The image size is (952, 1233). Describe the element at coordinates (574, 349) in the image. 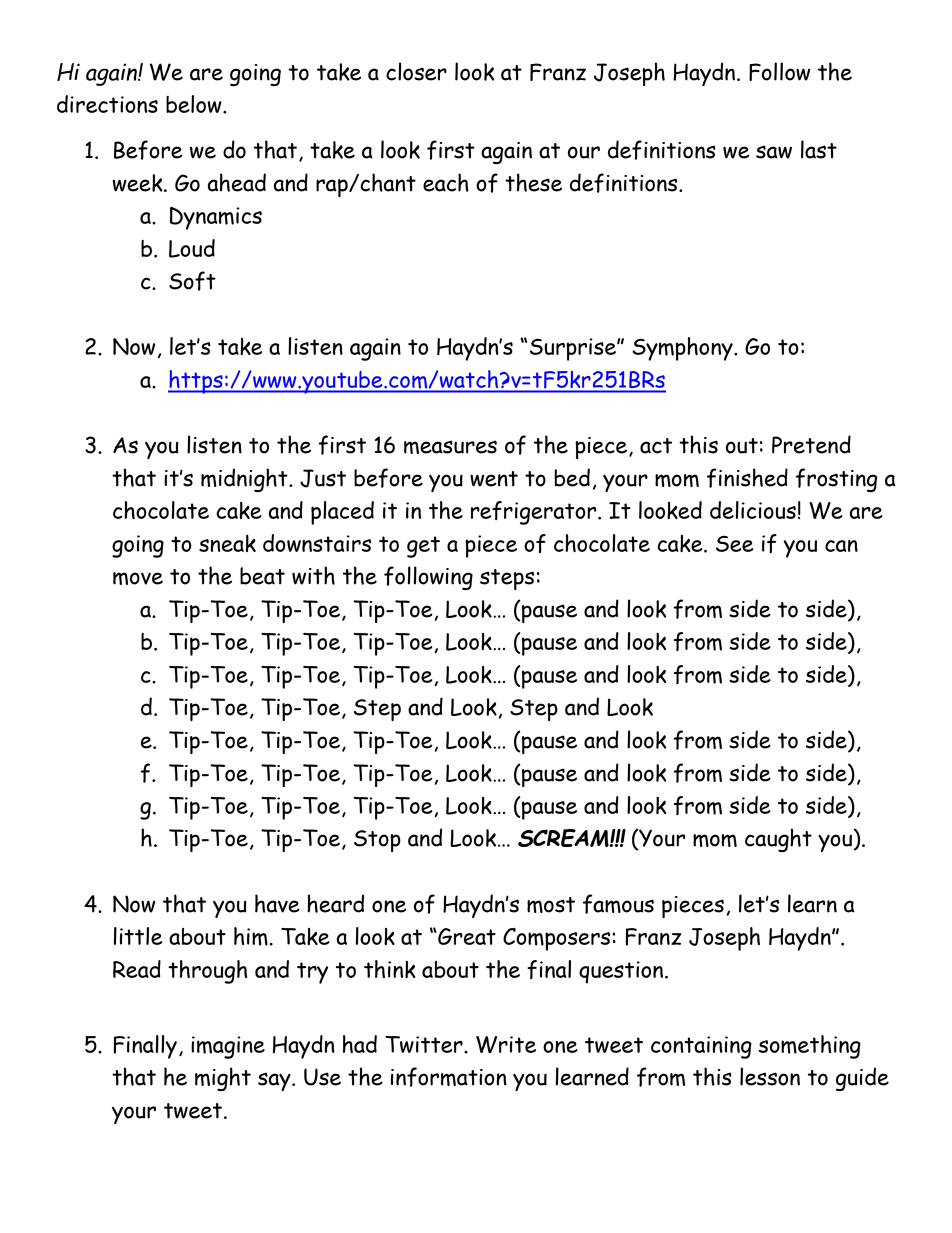

I see `Surprise` at that location.
